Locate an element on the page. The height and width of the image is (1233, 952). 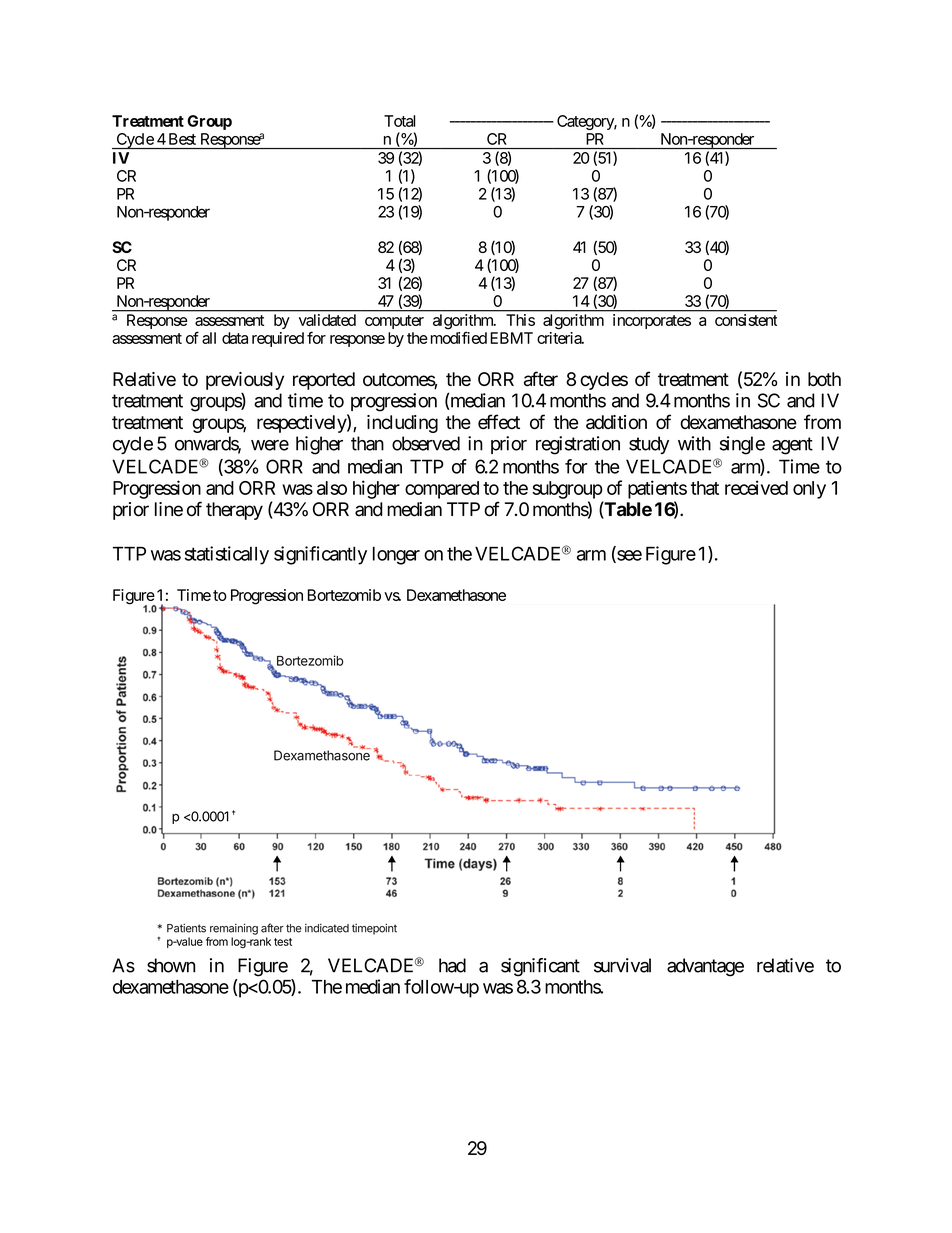
consistent is located at coordinates (746, 320).
